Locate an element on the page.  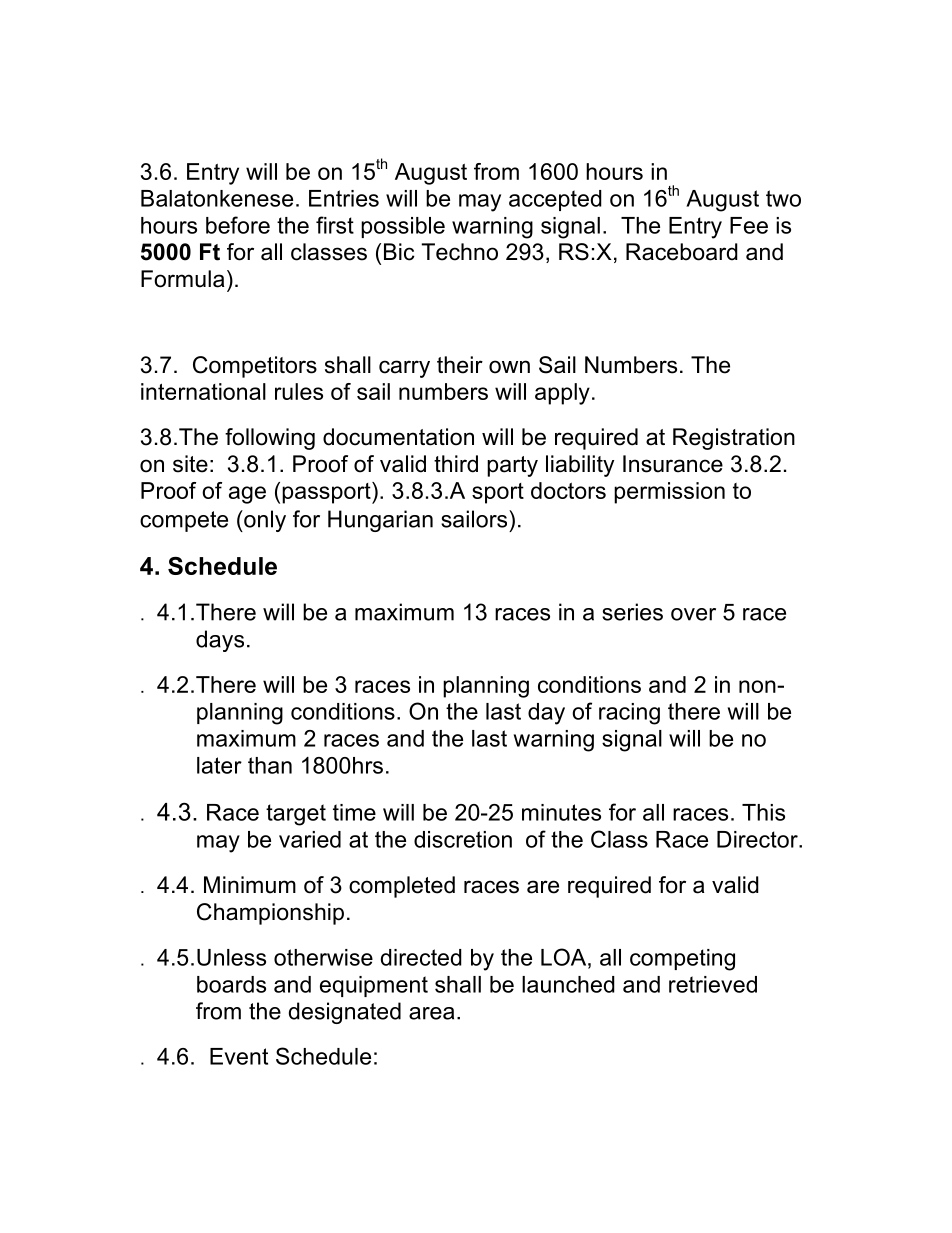
before is located at coordinates (238, 225).
